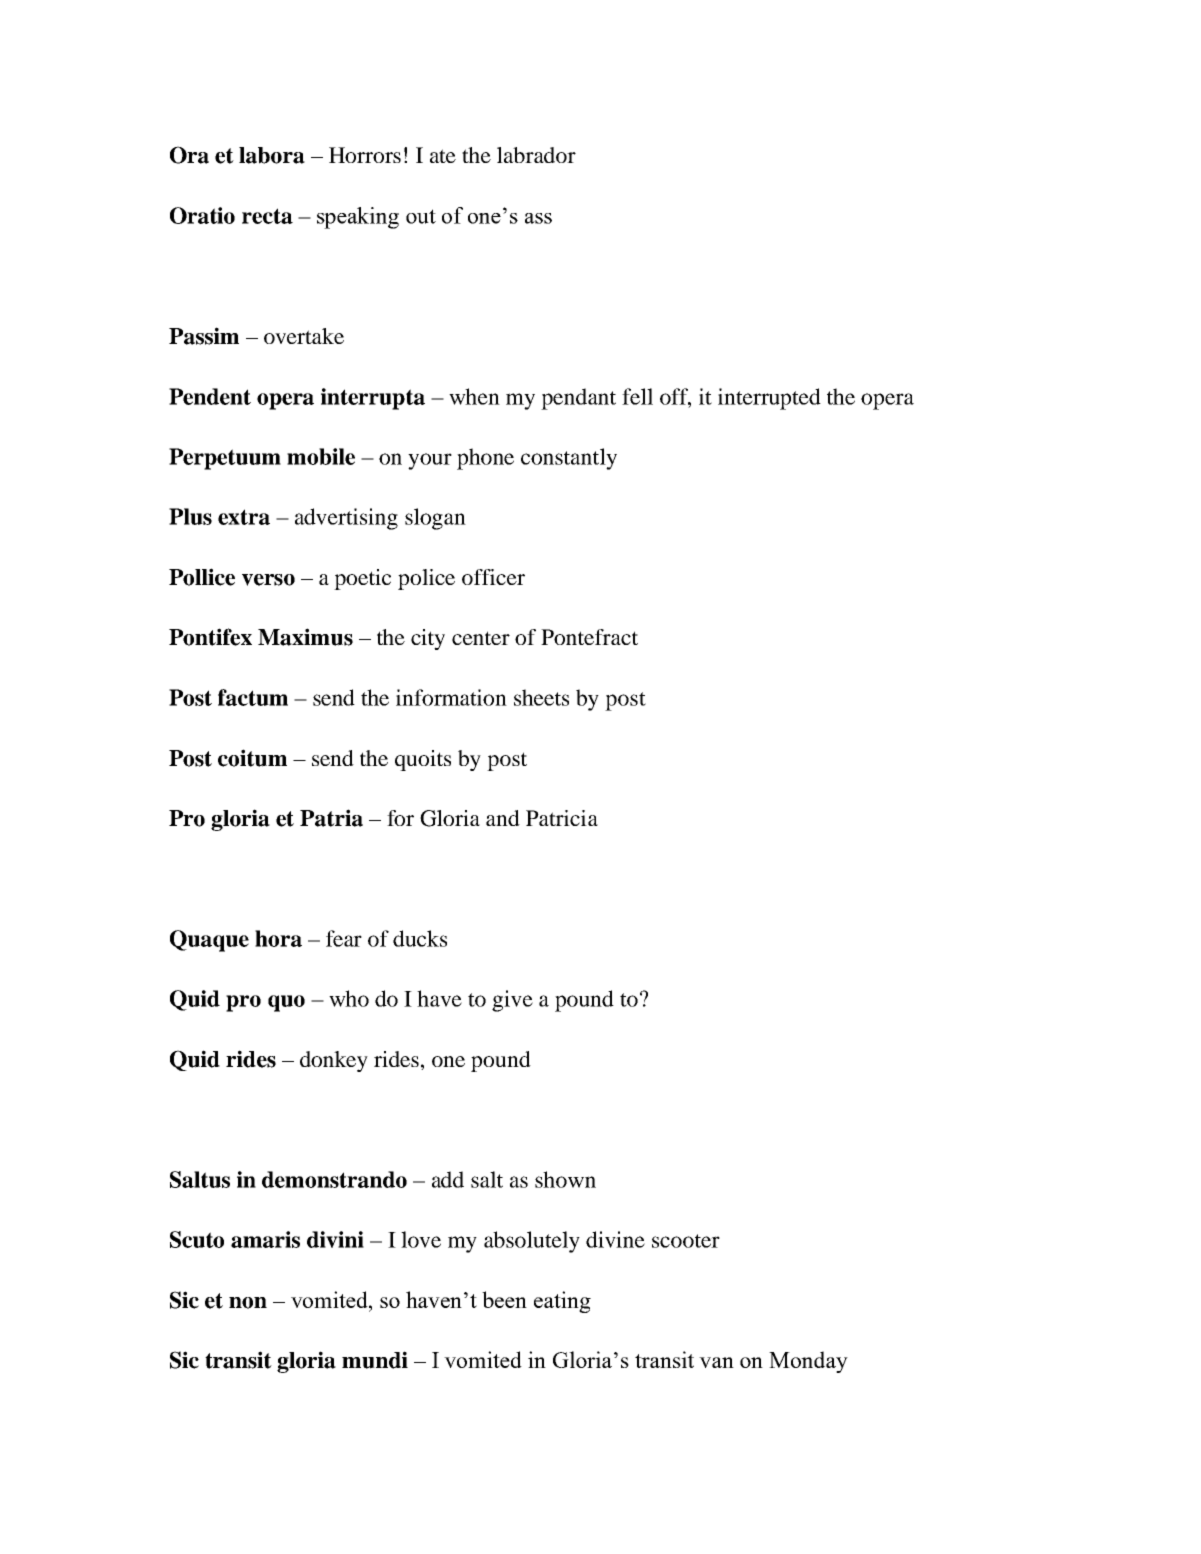 The height and width of the page is (1554, 1201). I want to click on recta, so click(267, 216).
